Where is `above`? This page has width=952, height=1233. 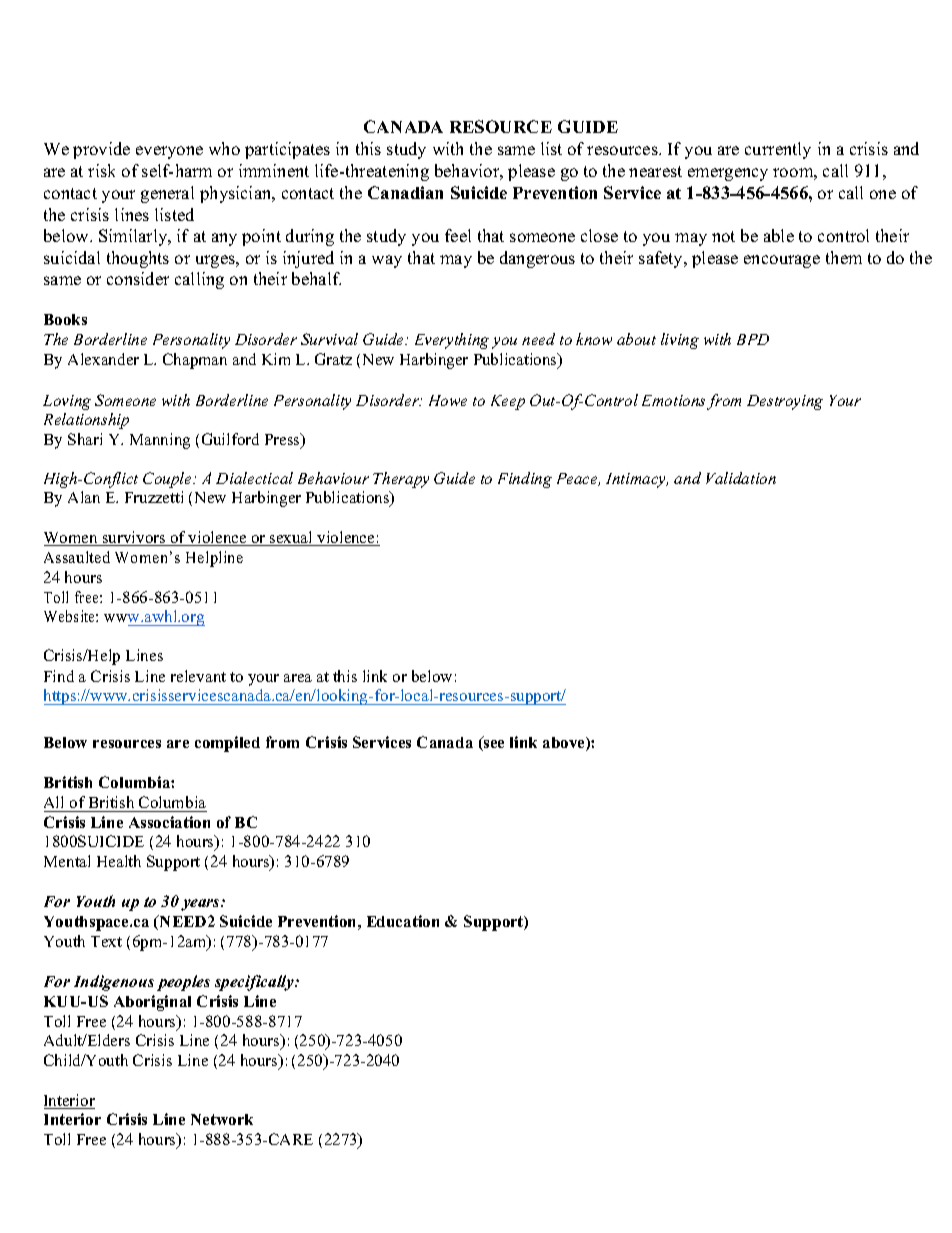 above is located at coordinates (565, 744).
